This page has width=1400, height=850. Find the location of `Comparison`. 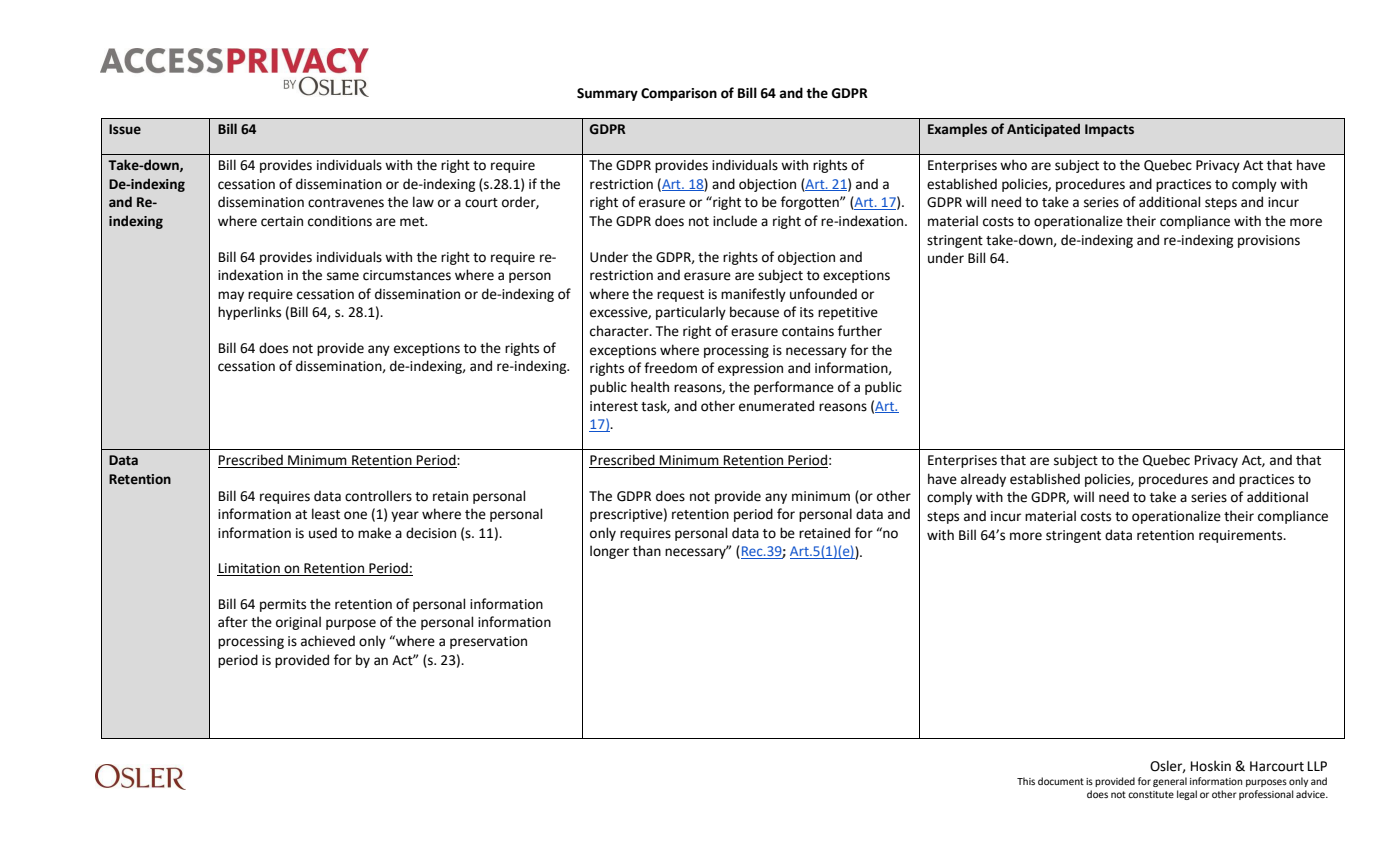

Comparison is located at coordinates (679, 94).
